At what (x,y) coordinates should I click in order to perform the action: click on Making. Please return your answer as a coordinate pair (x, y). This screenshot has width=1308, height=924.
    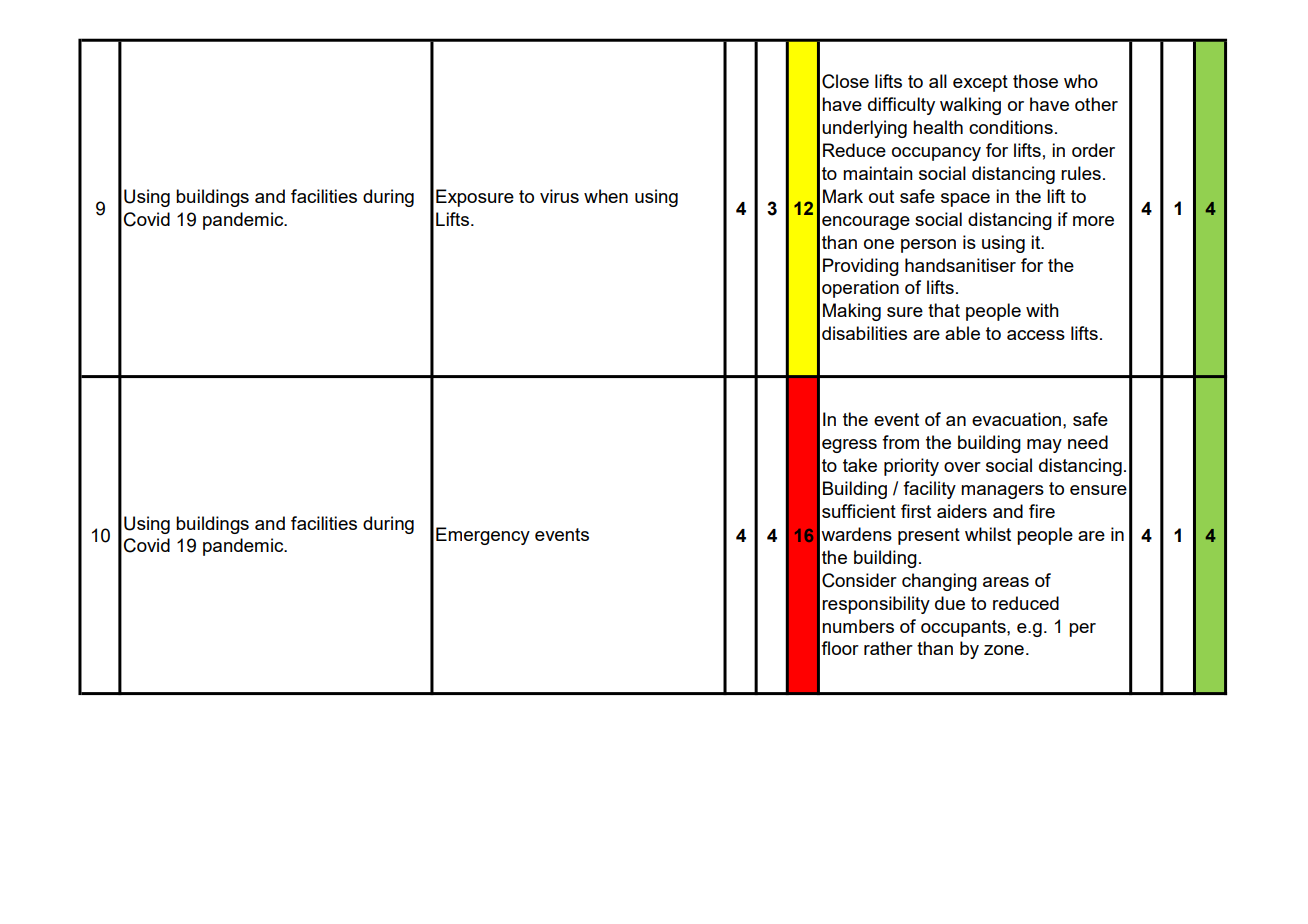
    Looking at the image, I should click on (852, 312).
